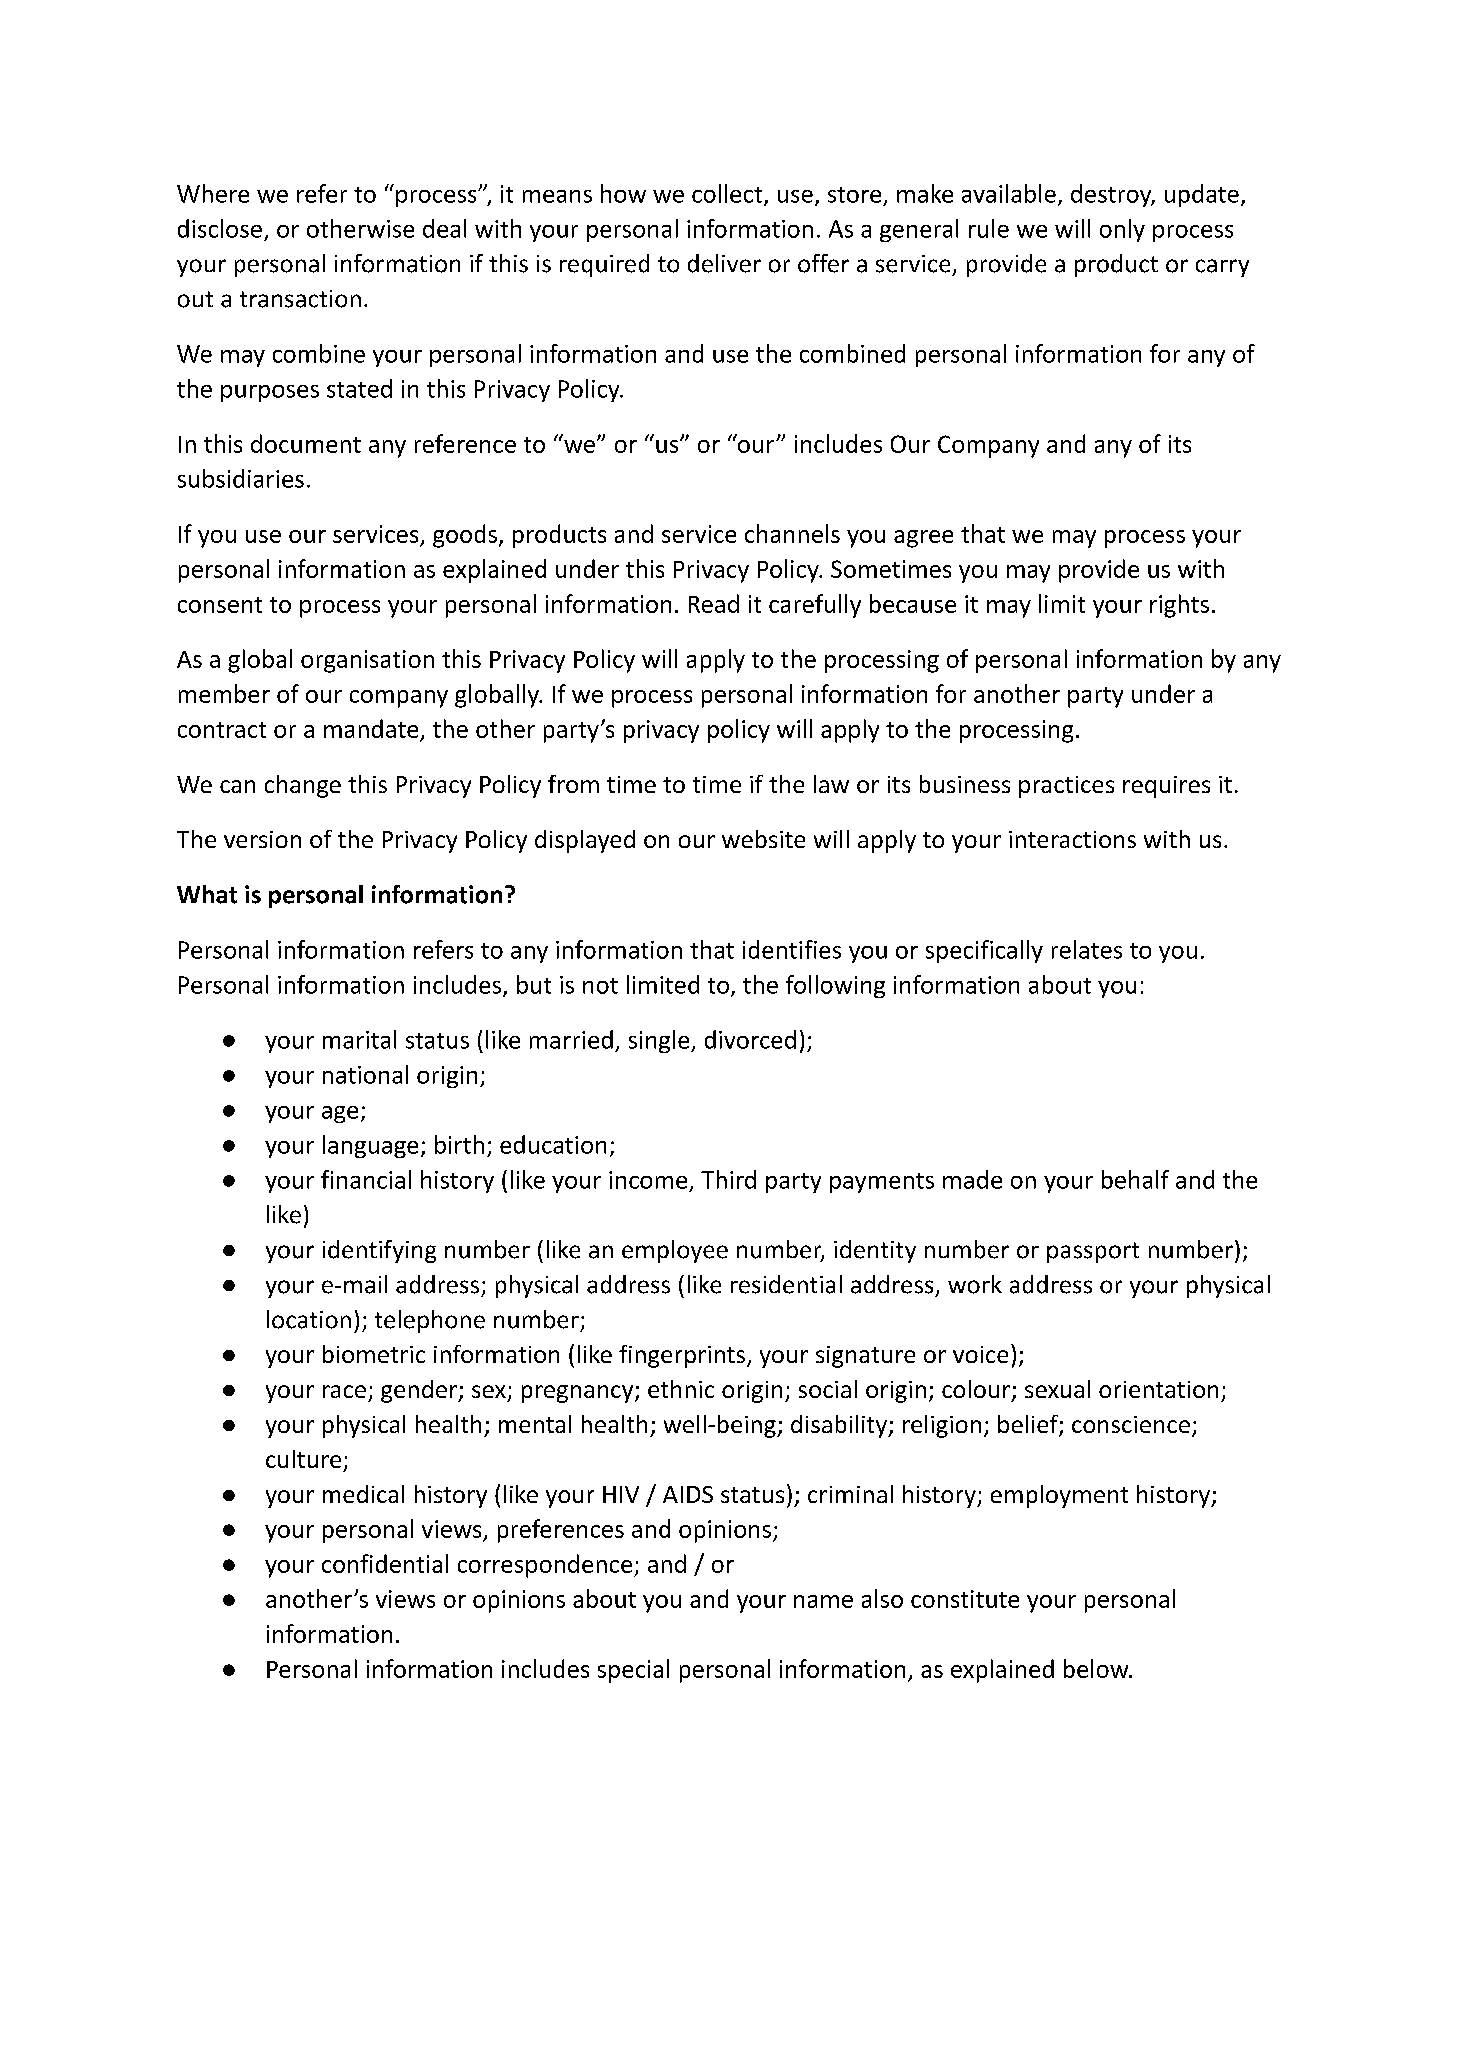  I want to click on practices, so click(1066, 787).
